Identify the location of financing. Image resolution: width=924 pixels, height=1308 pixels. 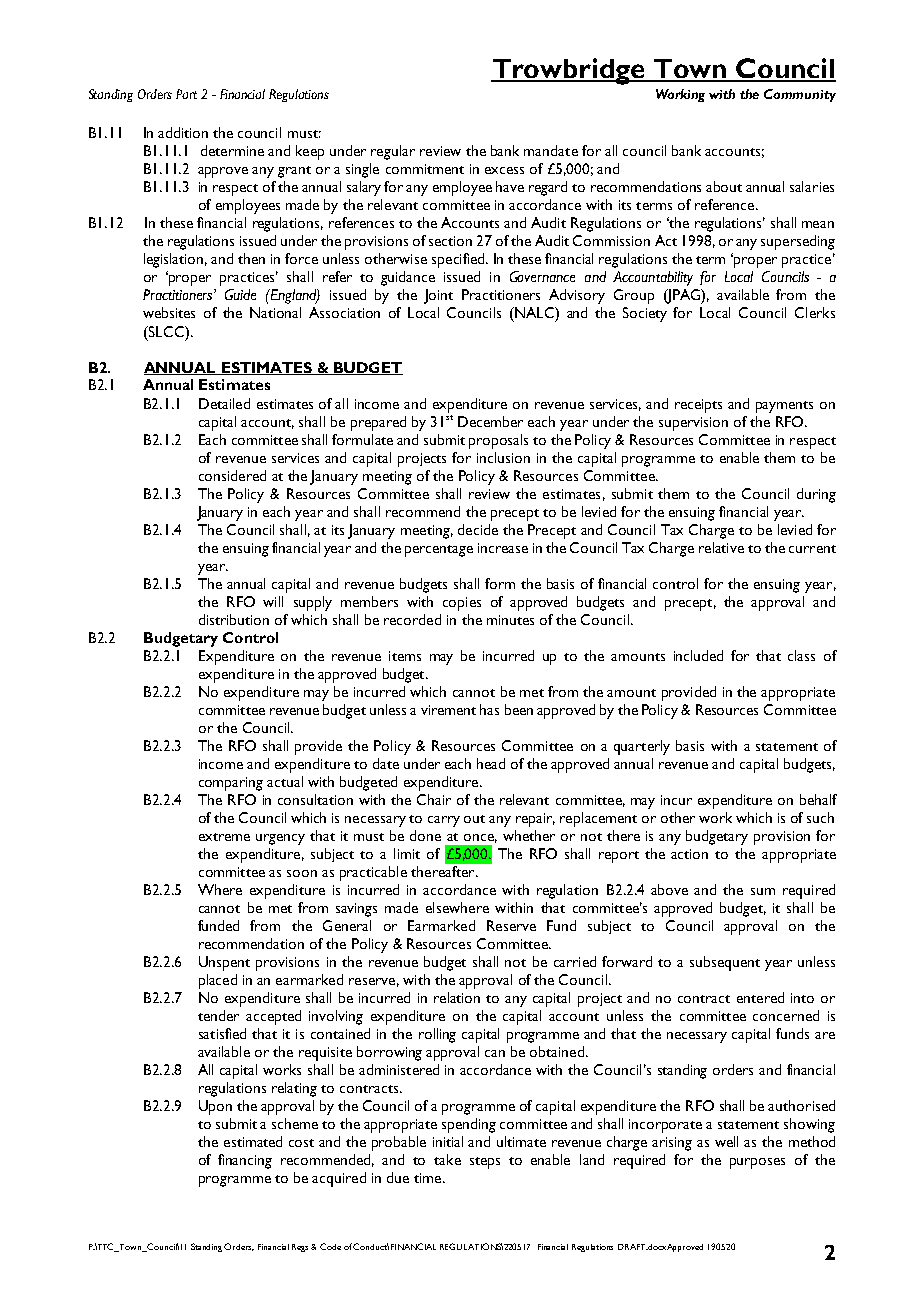
(245, 1161).
